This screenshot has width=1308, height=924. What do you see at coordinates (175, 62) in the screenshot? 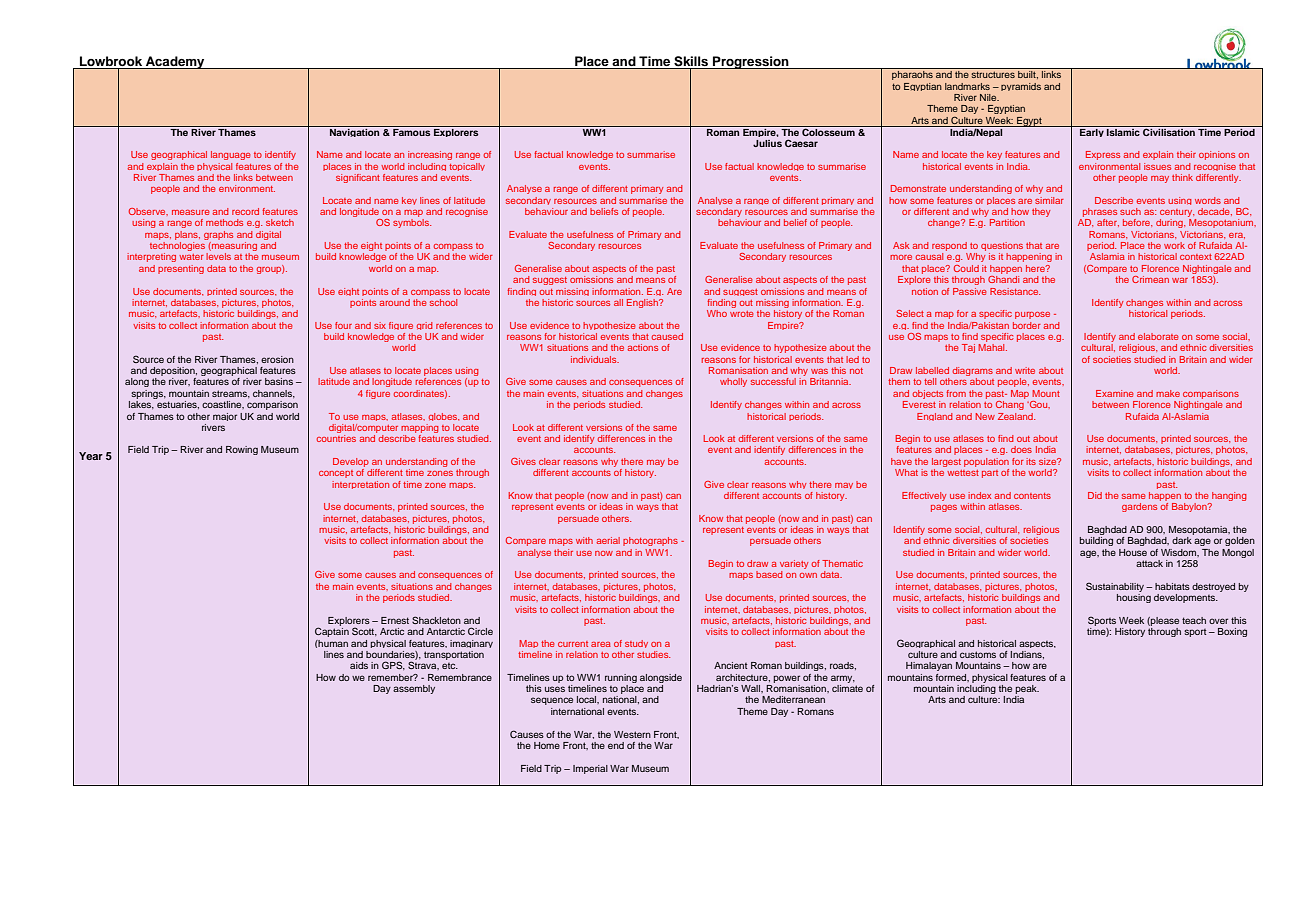
I see `Academy` at bounding box center [175, 62].
